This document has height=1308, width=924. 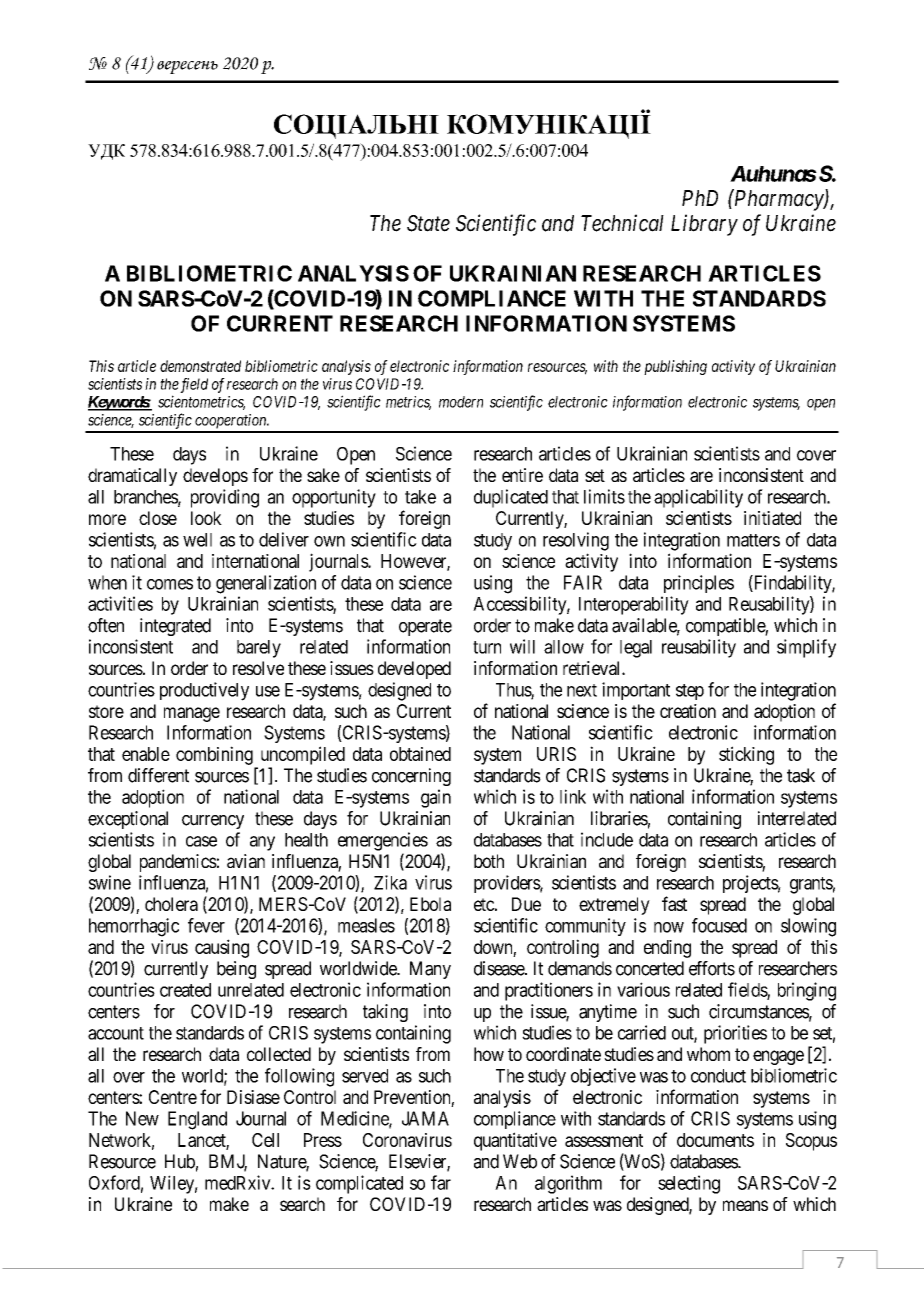 What do you see at coordinates (428, 223) in the document?
I see `State` at bounding box center [428, 223].
